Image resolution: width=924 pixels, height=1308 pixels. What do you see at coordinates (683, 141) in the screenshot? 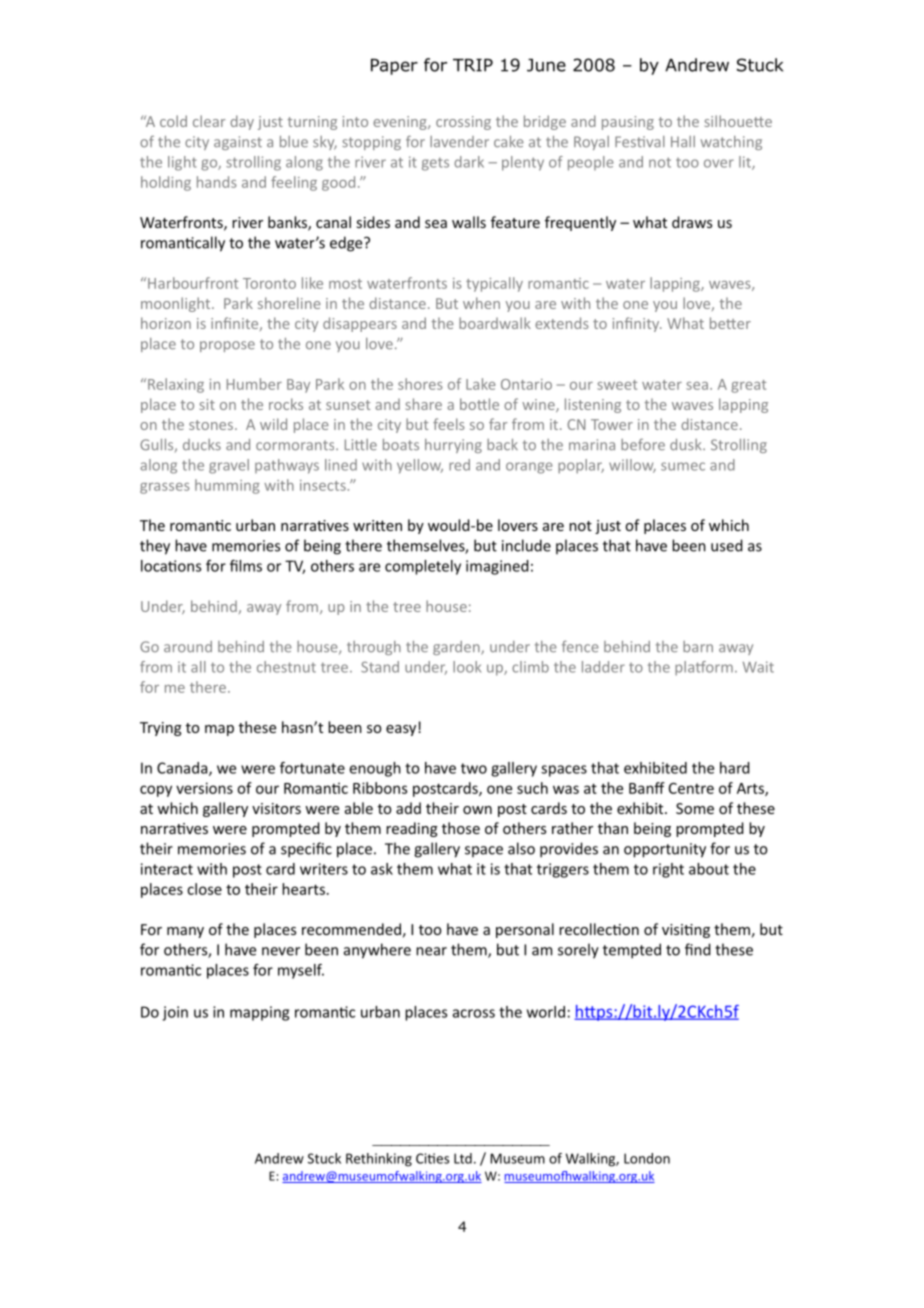
I see `Hall` at bounding box center [683, 141].
